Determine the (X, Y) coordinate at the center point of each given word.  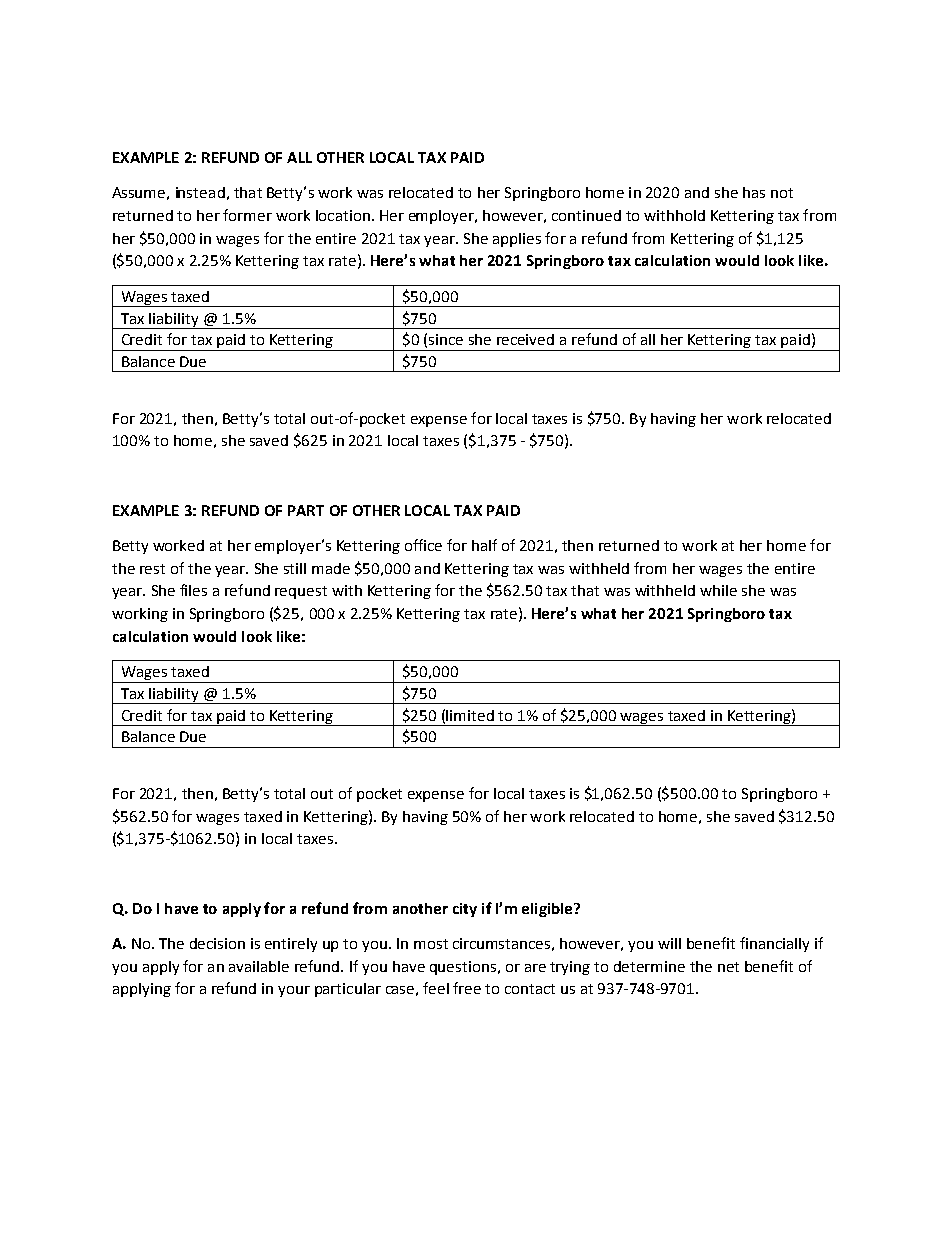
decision (217, 943)
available (259, 966)
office (423, 545)
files (193, 590)
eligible (548, 910)
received (525, 339)
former (247, 215)
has (754, 192)
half (484, 545)
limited (470, 715)
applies (517, 240)
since (446, 339)
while (718, 590)
